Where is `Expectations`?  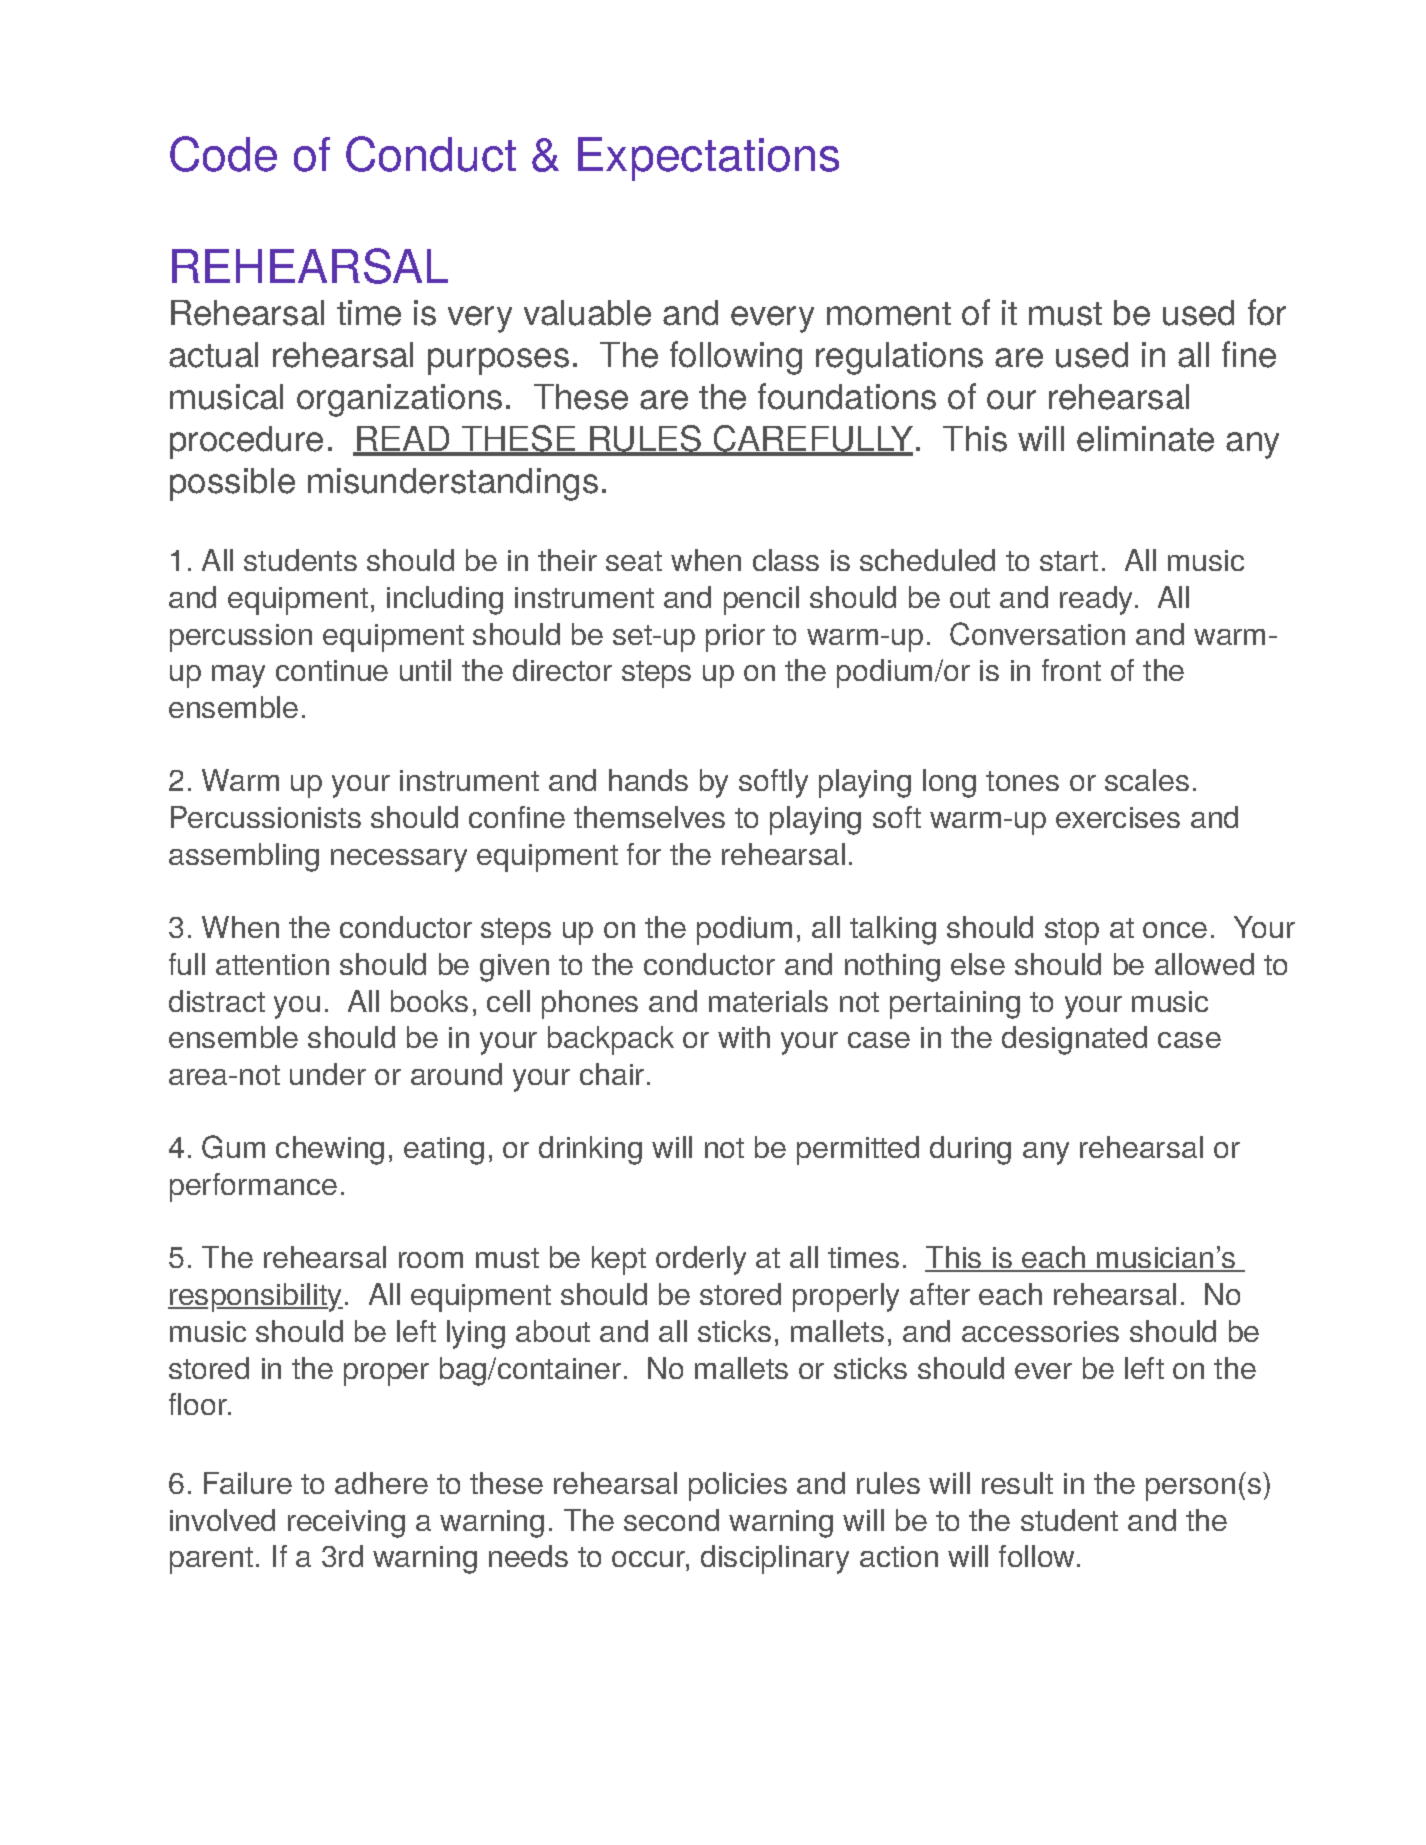 Expectations is located at coordinates (708, 159).
